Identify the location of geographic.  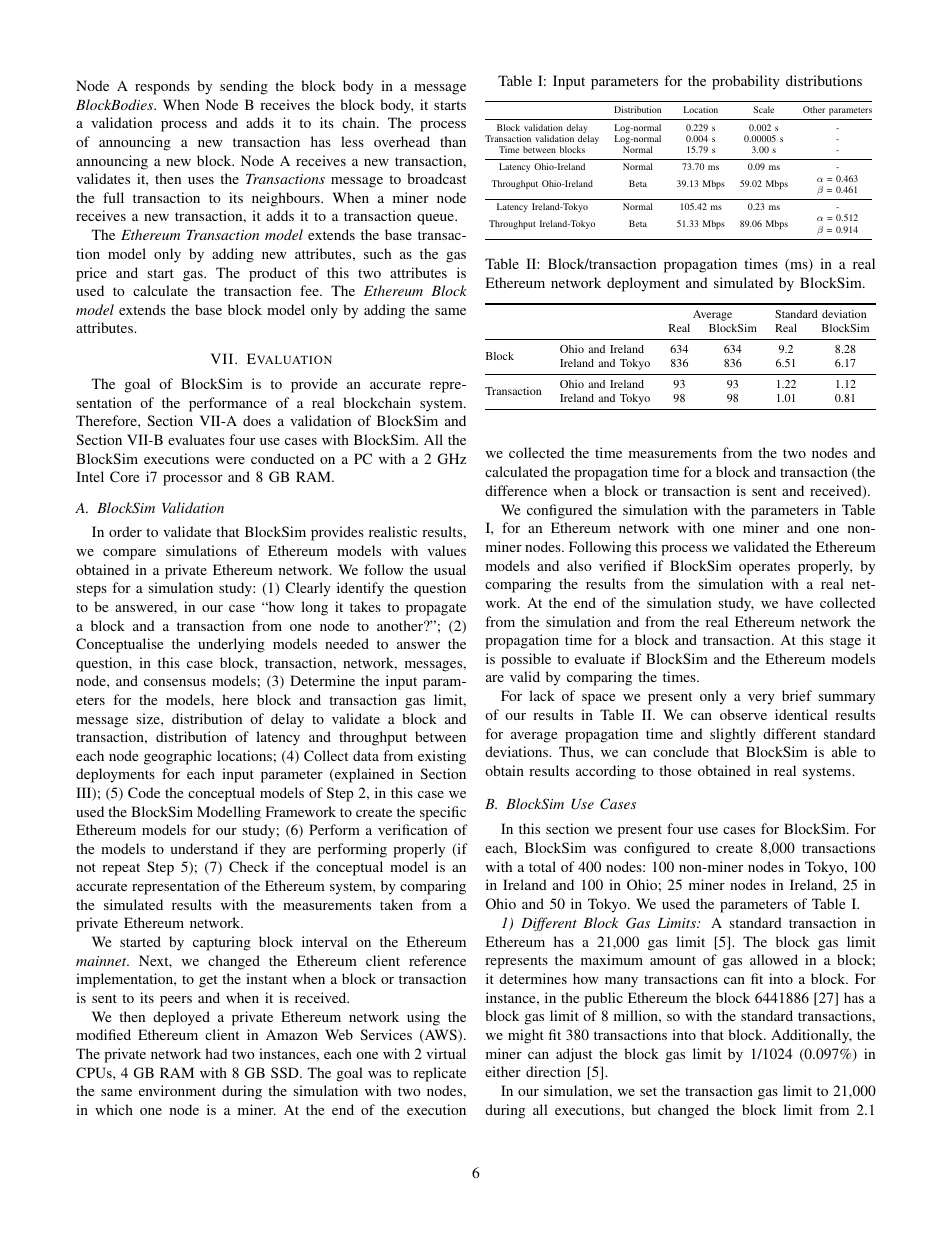
(178, 757).
